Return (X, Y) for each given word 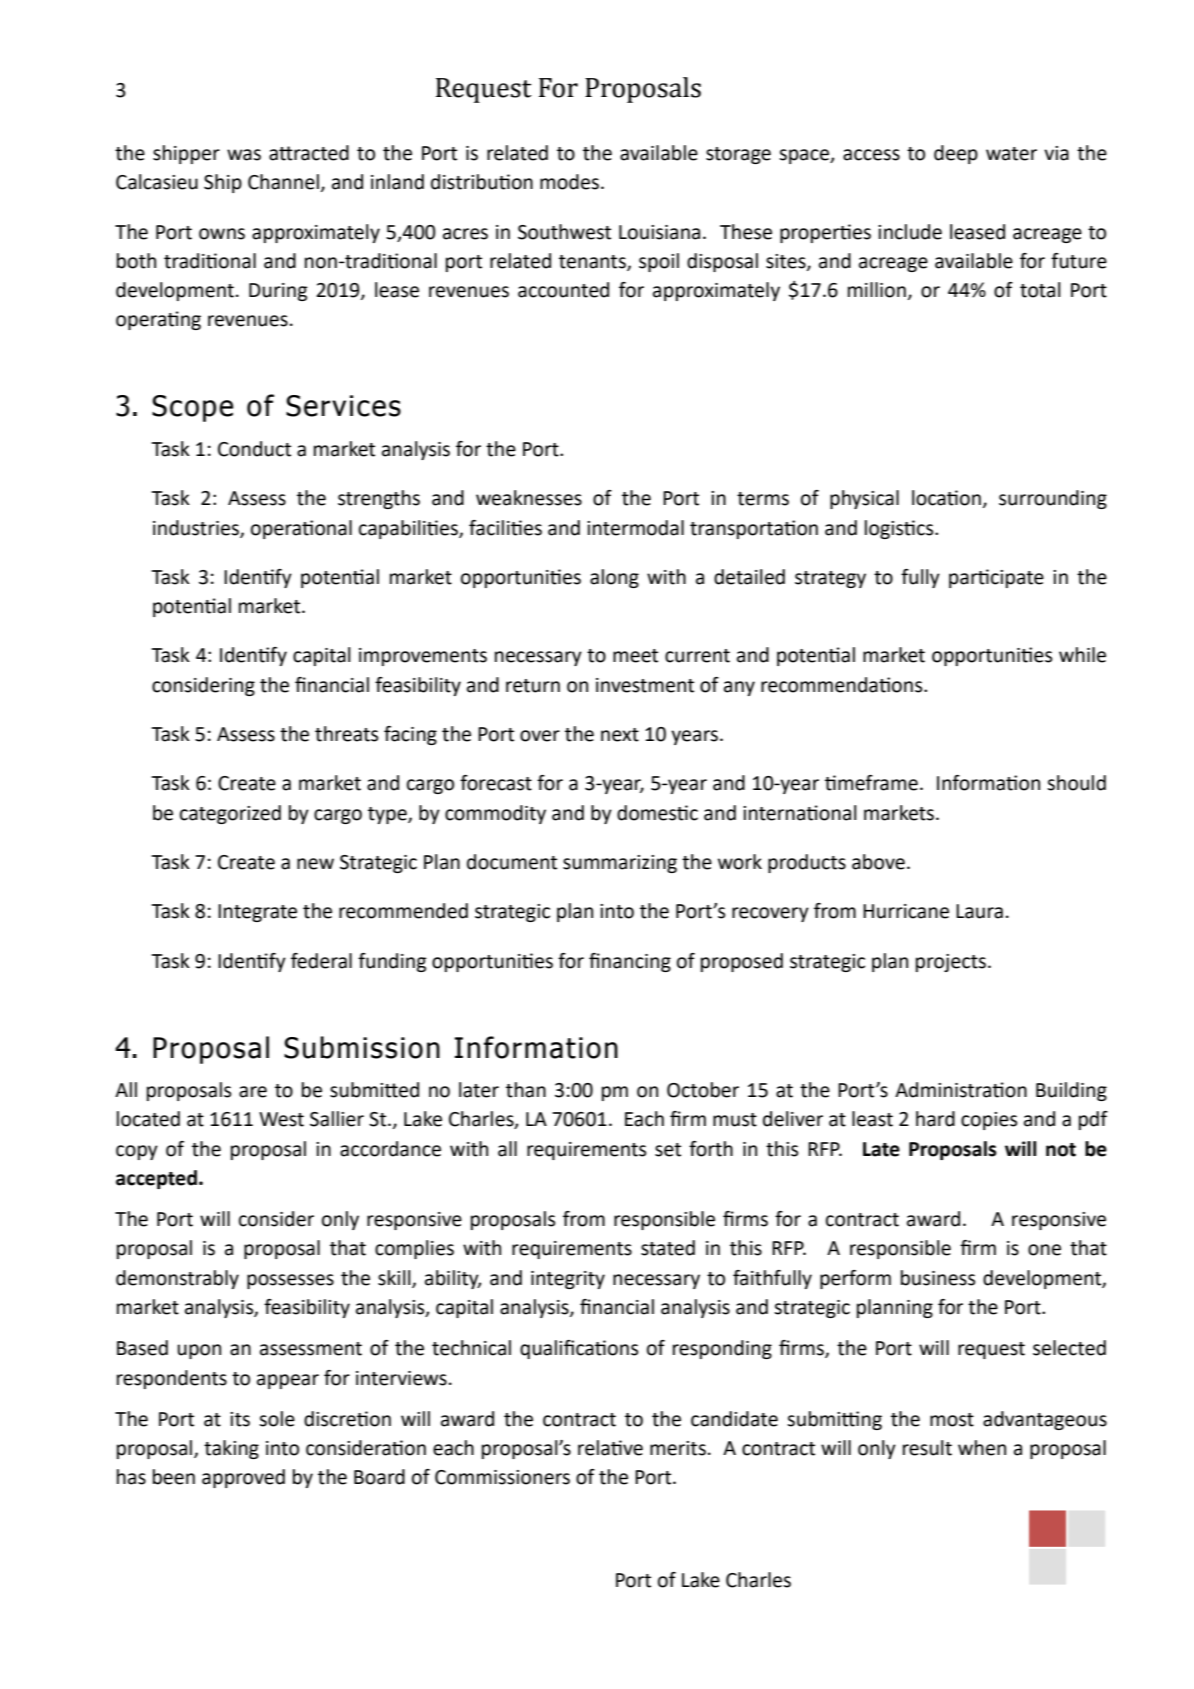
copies (989, 1121)
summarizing (620, 864)
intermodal (635, 528)
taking (231, 1449)
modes (569, 182)
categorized (230, 814)
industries (197, 528)
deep (956, 154)
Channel (283, 182)
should (1076, 783)
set (668, 1150)
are (253, 1092)
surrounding (1053, 499)
